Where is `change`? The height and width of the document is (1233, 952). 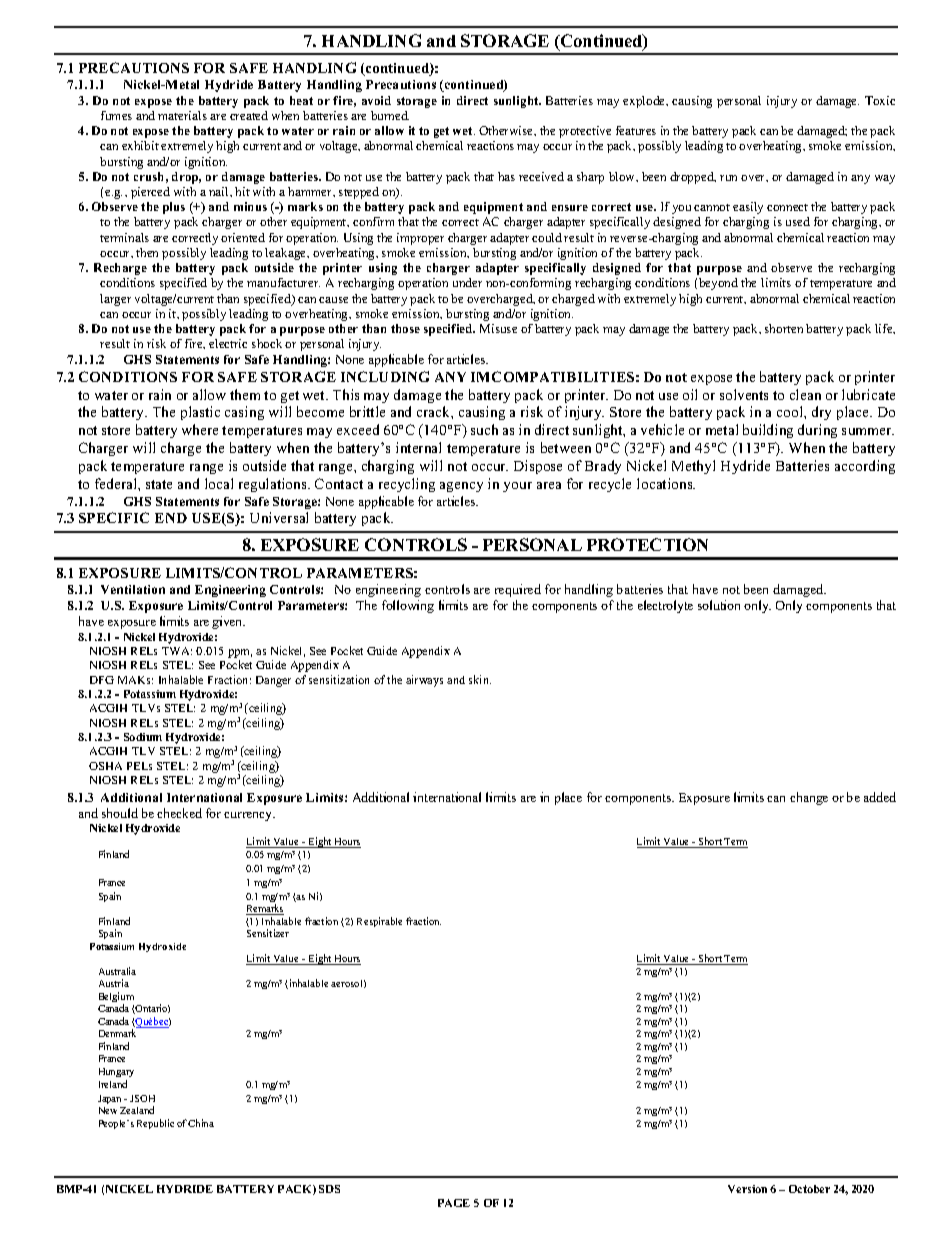
change is located at coordinates (809, 798).
